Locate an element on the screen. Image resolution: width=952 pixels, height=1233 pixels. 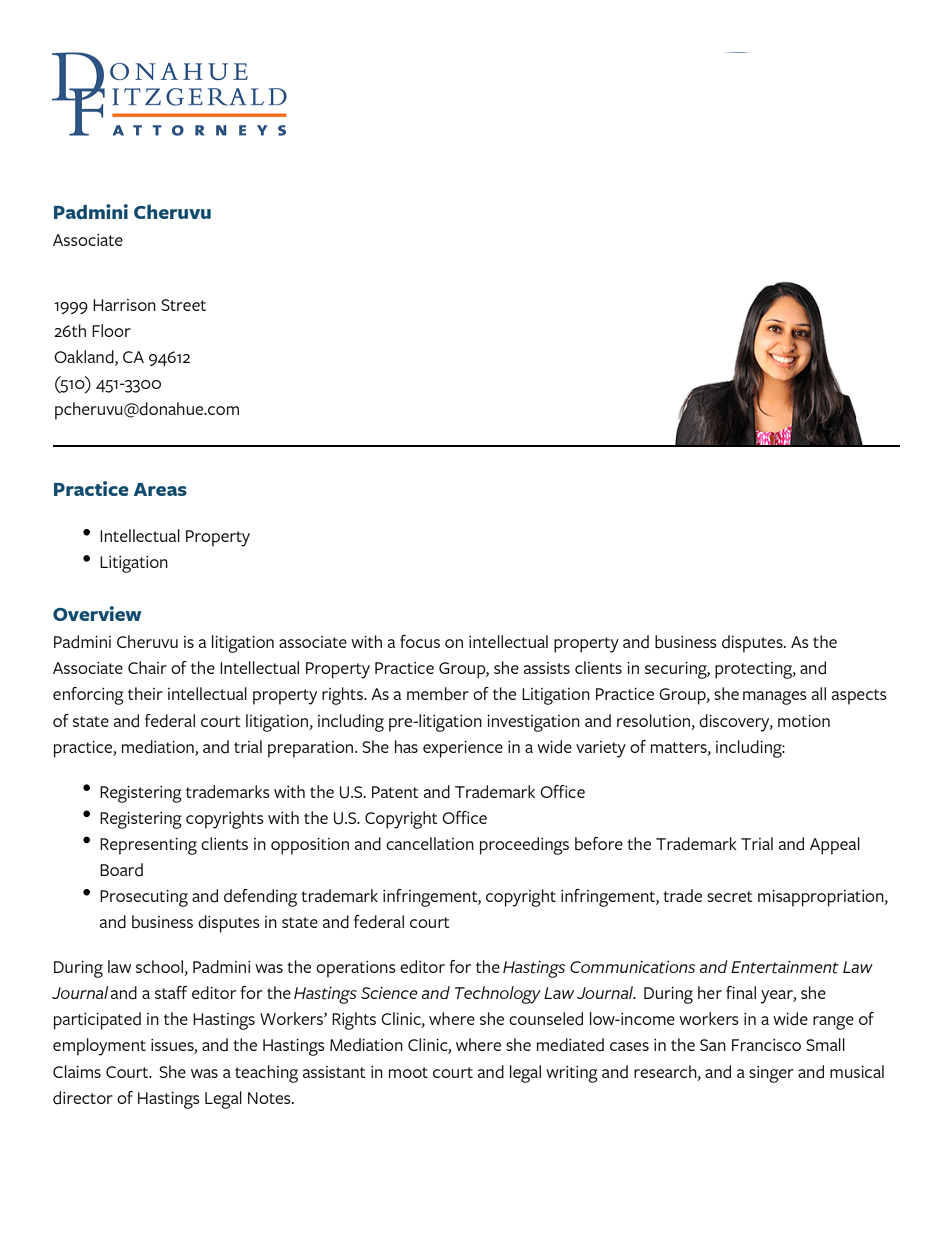
secret is located at coordinates (729, 896).
